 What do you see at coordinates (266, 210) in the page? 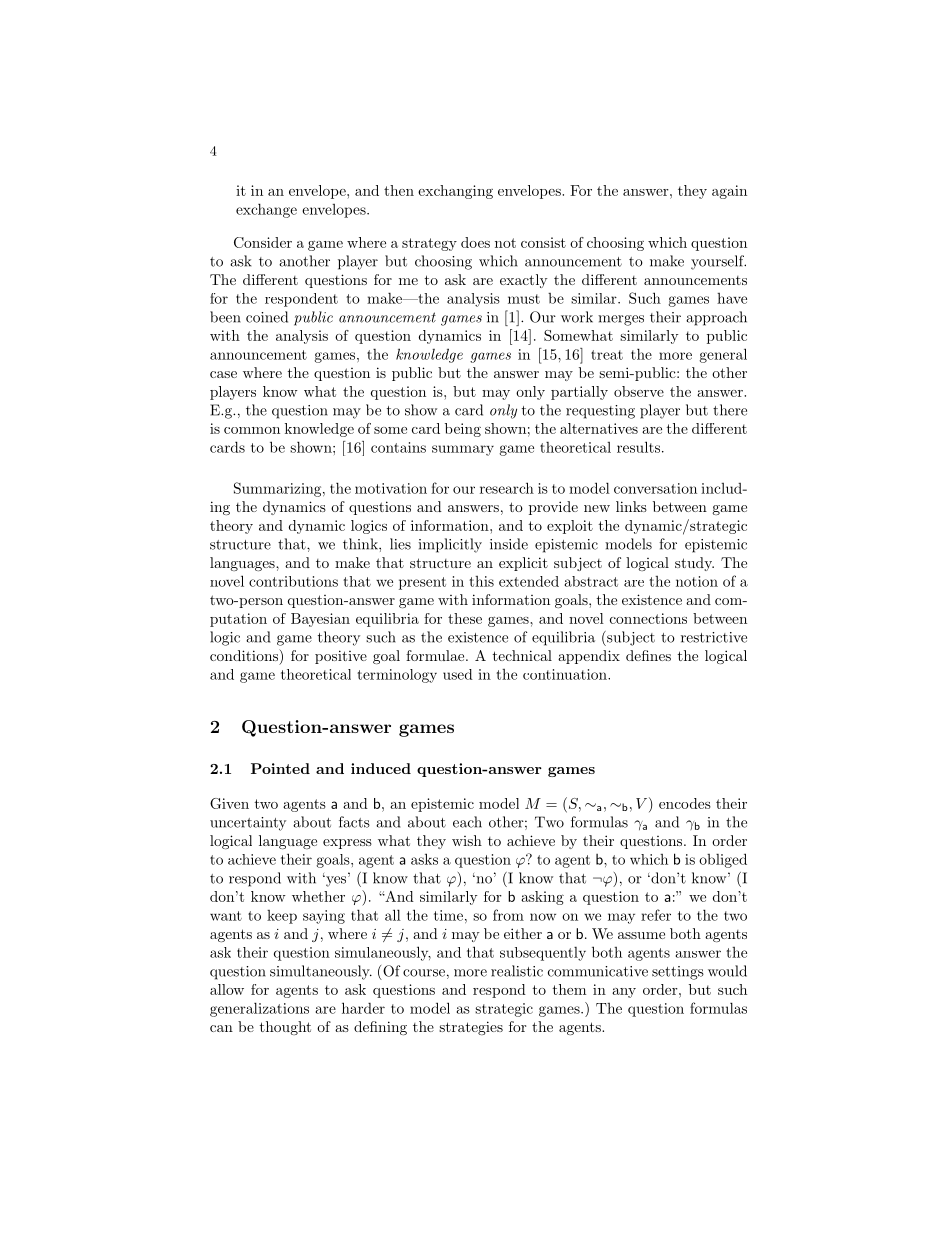
I see `exchange` at bounding box center [266, 210].
